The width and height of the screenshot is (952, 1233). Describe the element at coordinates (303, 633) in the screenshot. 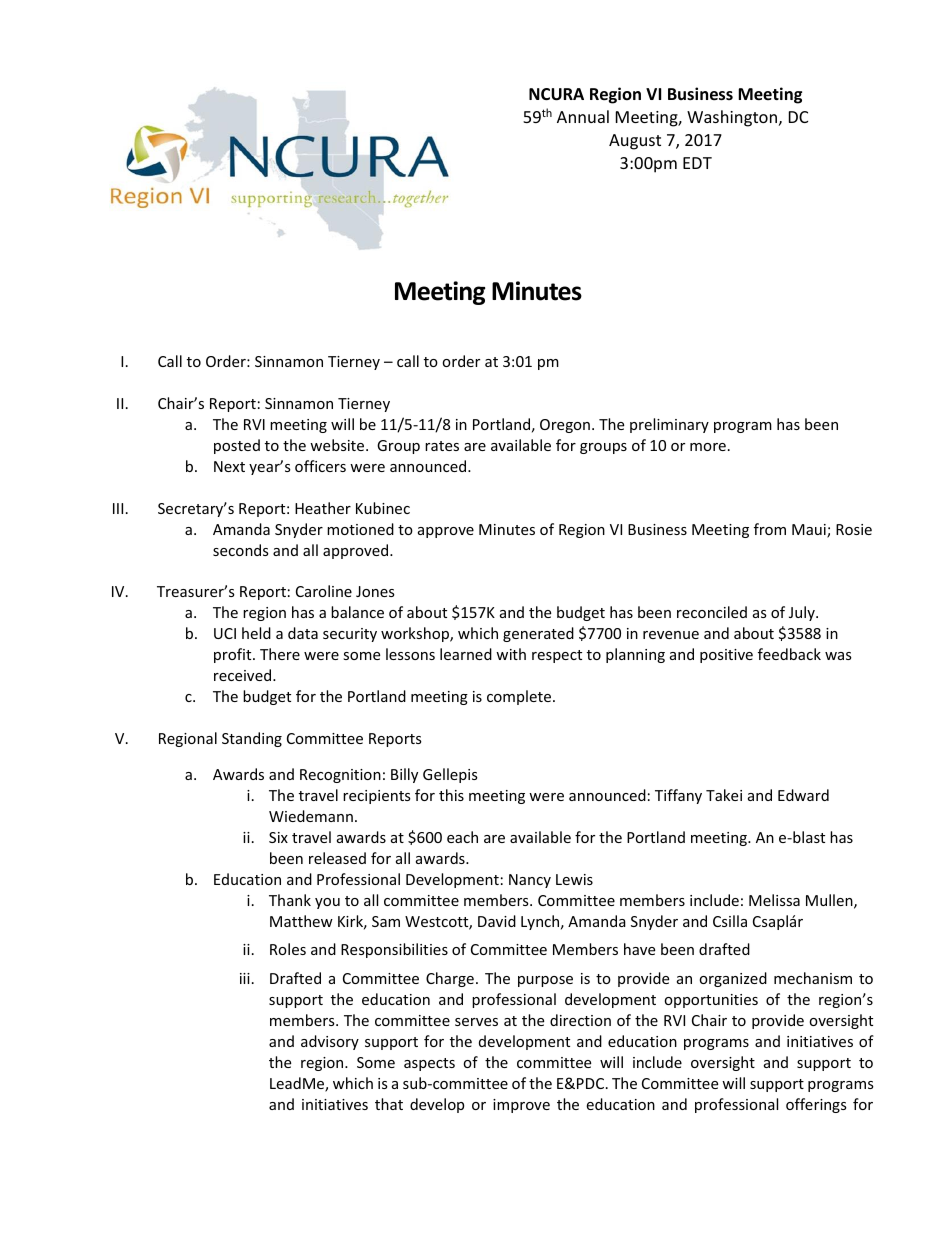

I see `data` at that location.
